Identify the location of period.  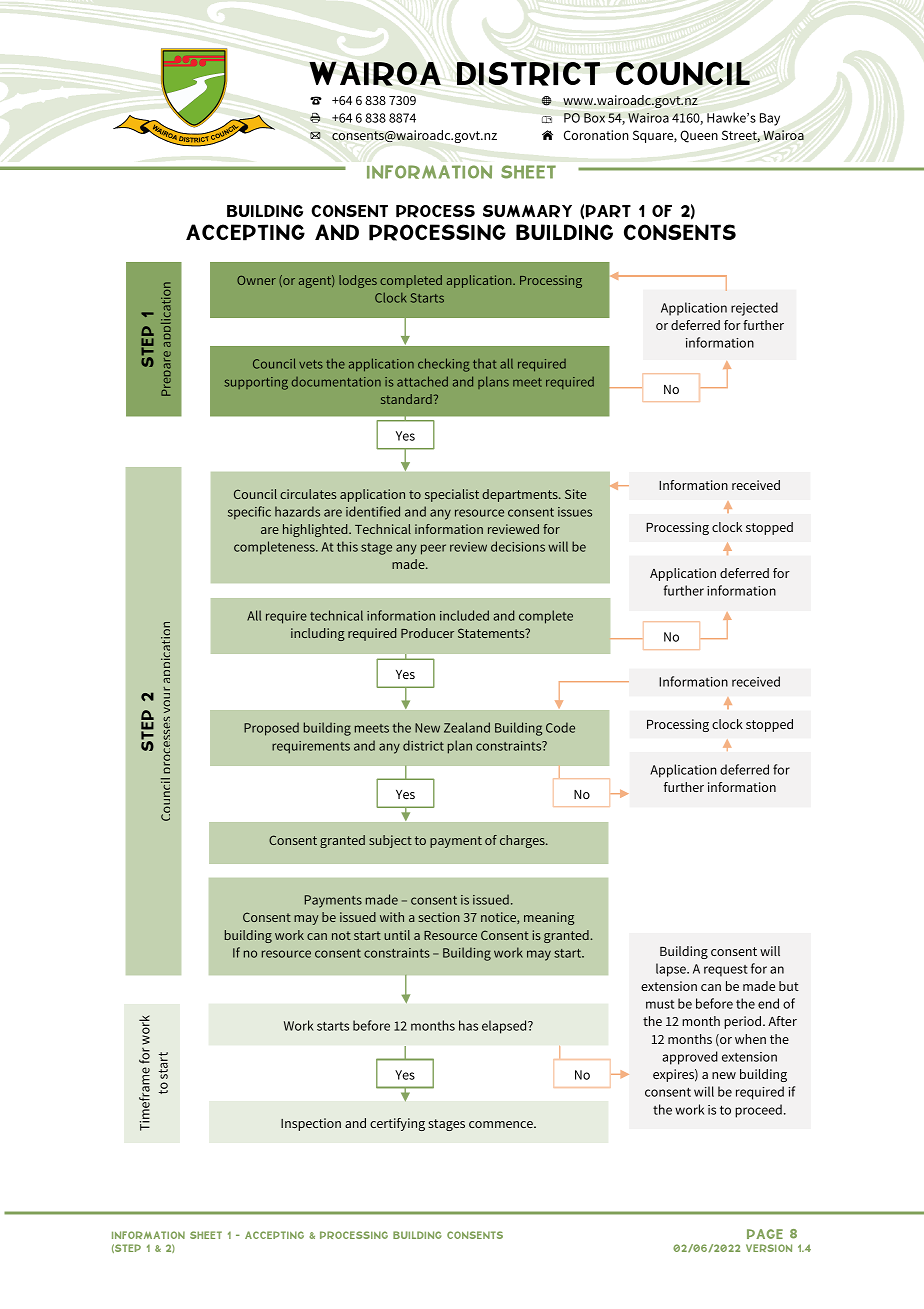
(744, 1022).
